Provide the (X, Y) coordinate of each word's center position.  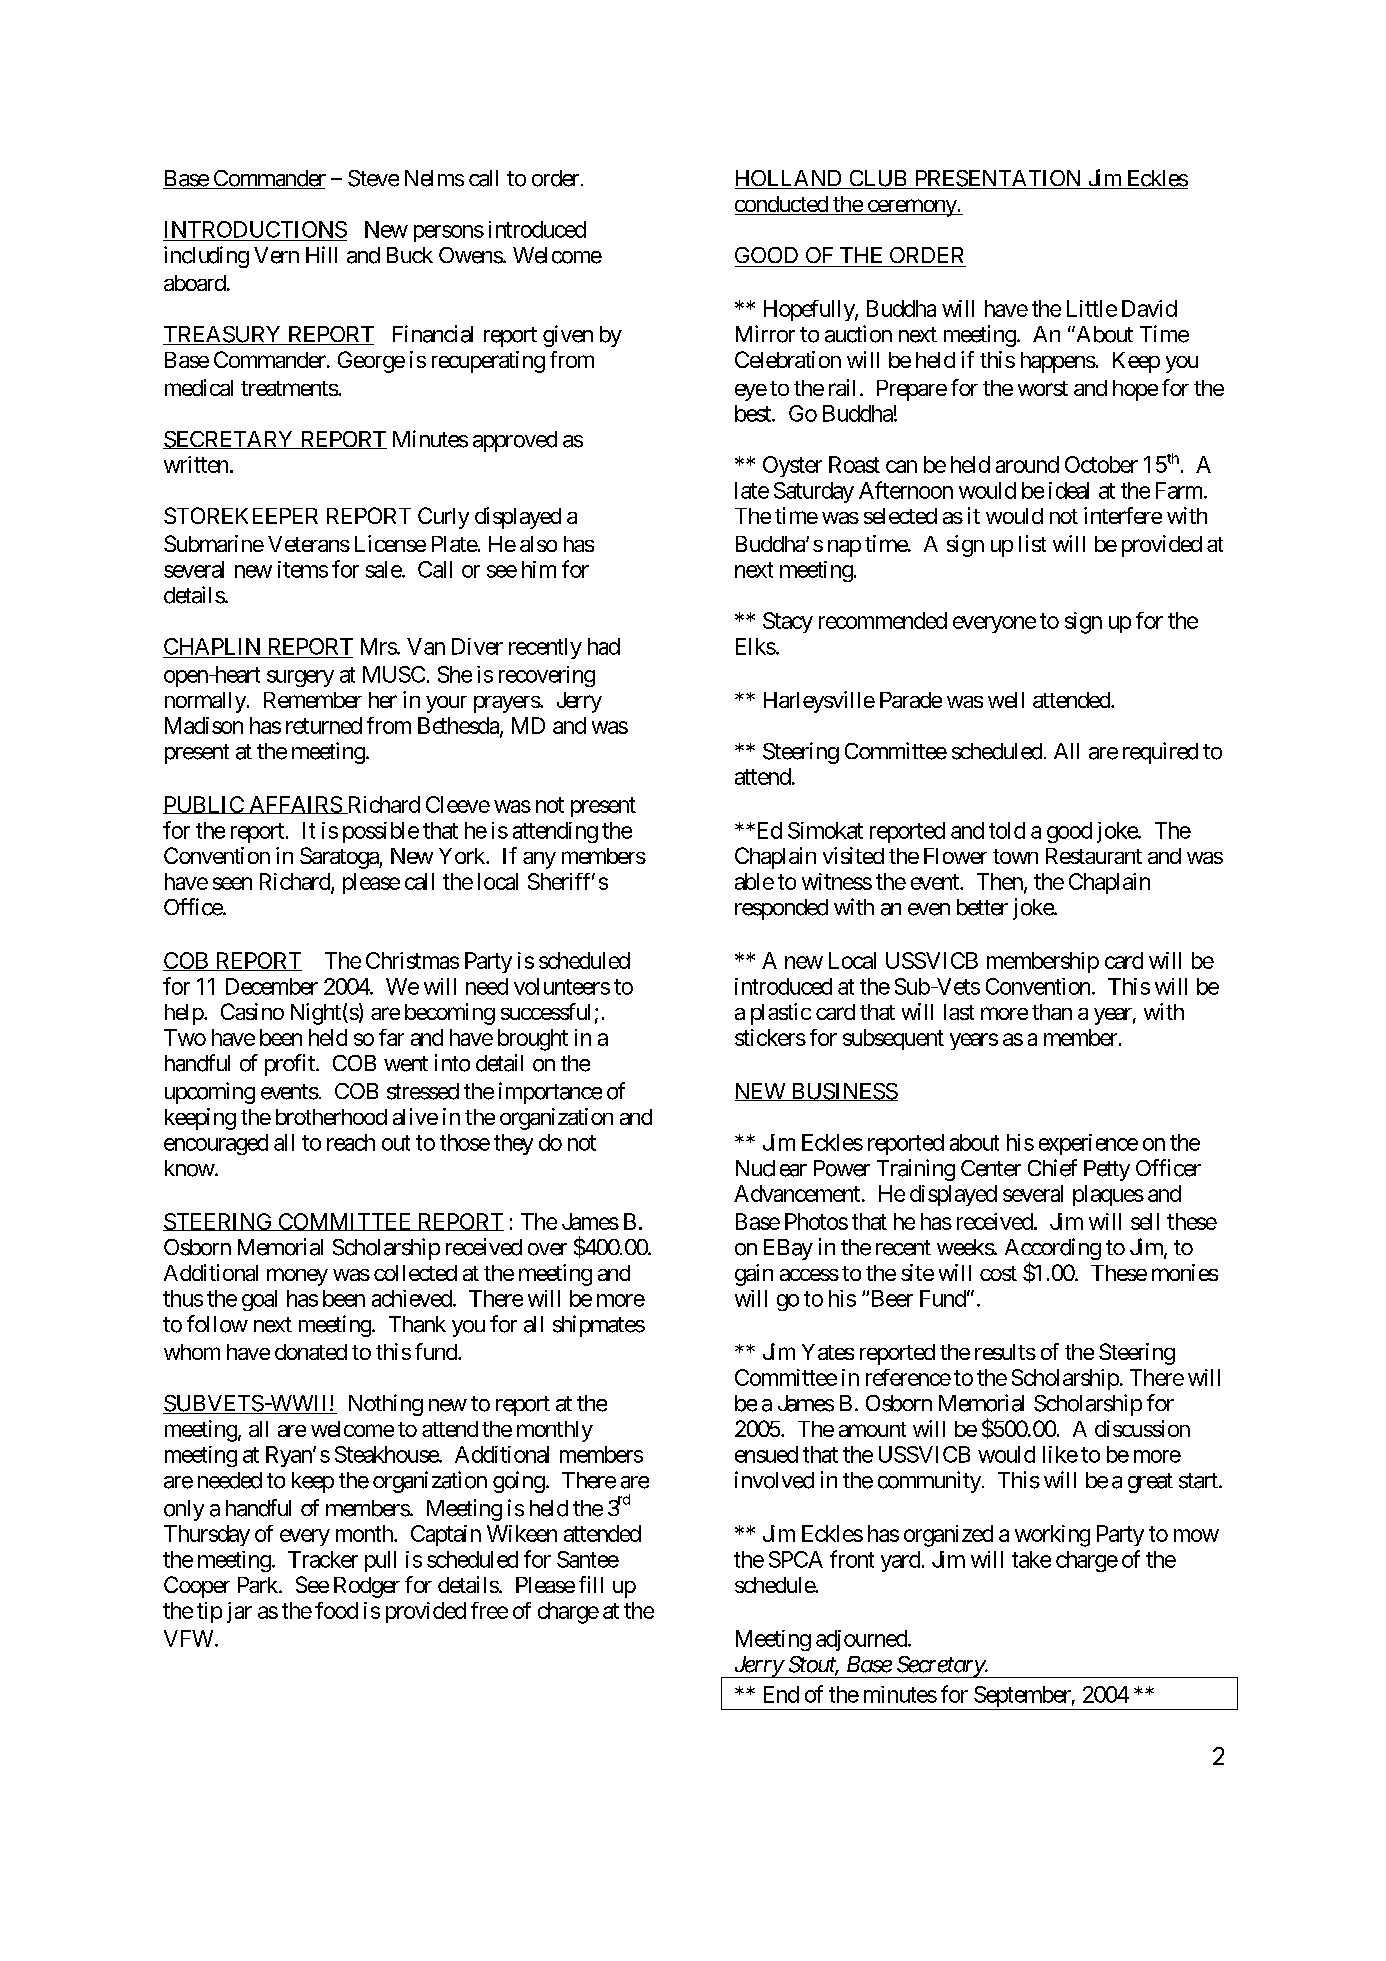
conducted (782, 205)
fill (591, 1584)
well (1006, 700)
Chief (1052, 1168)
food (336, 1610)
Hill (321, 254)
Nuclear (771, 1168)
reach (351, 1142)
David (1149, 308)
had (604, 646)
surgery (300, 678)
